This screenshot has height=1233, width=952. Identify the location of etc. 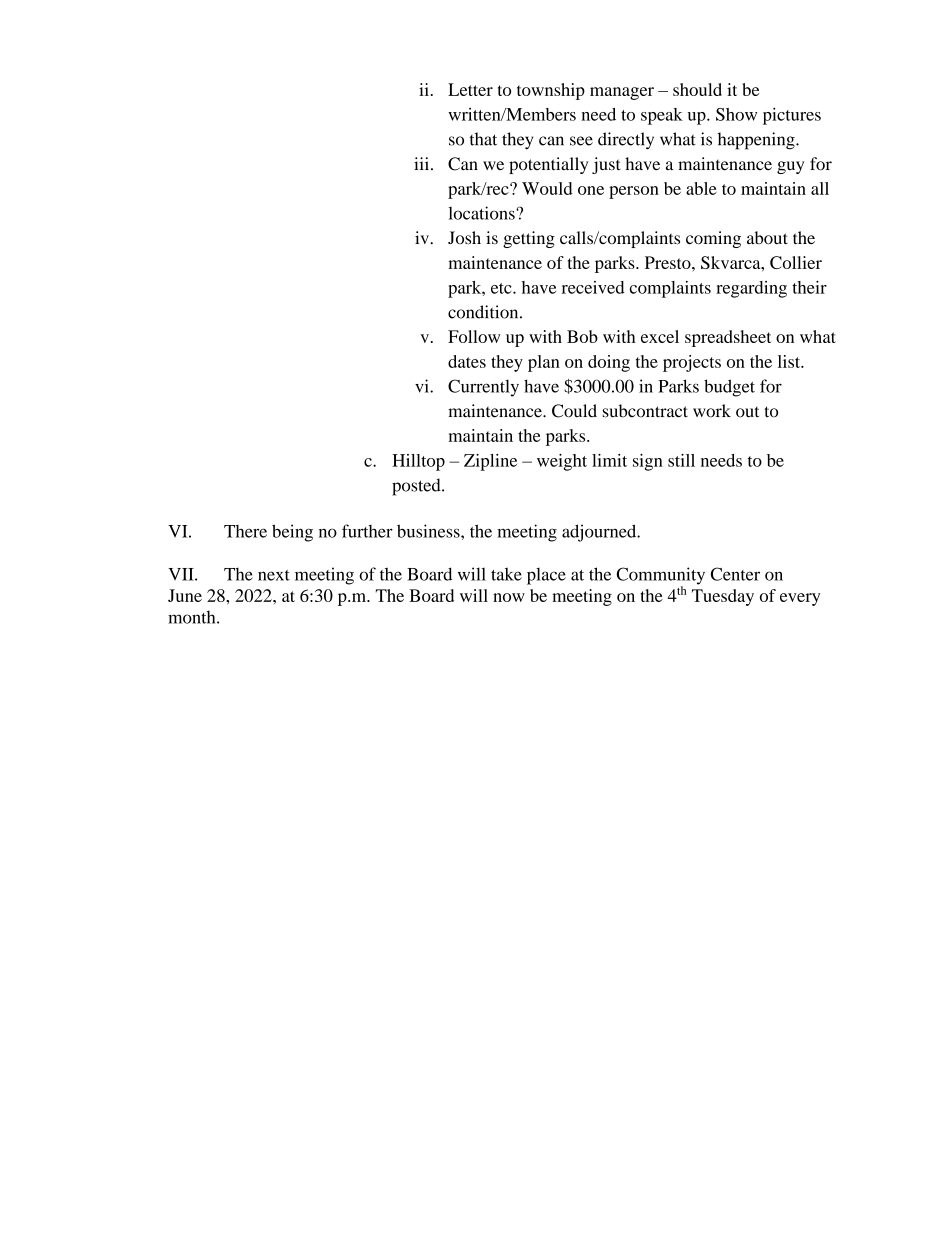
(502, 288).
